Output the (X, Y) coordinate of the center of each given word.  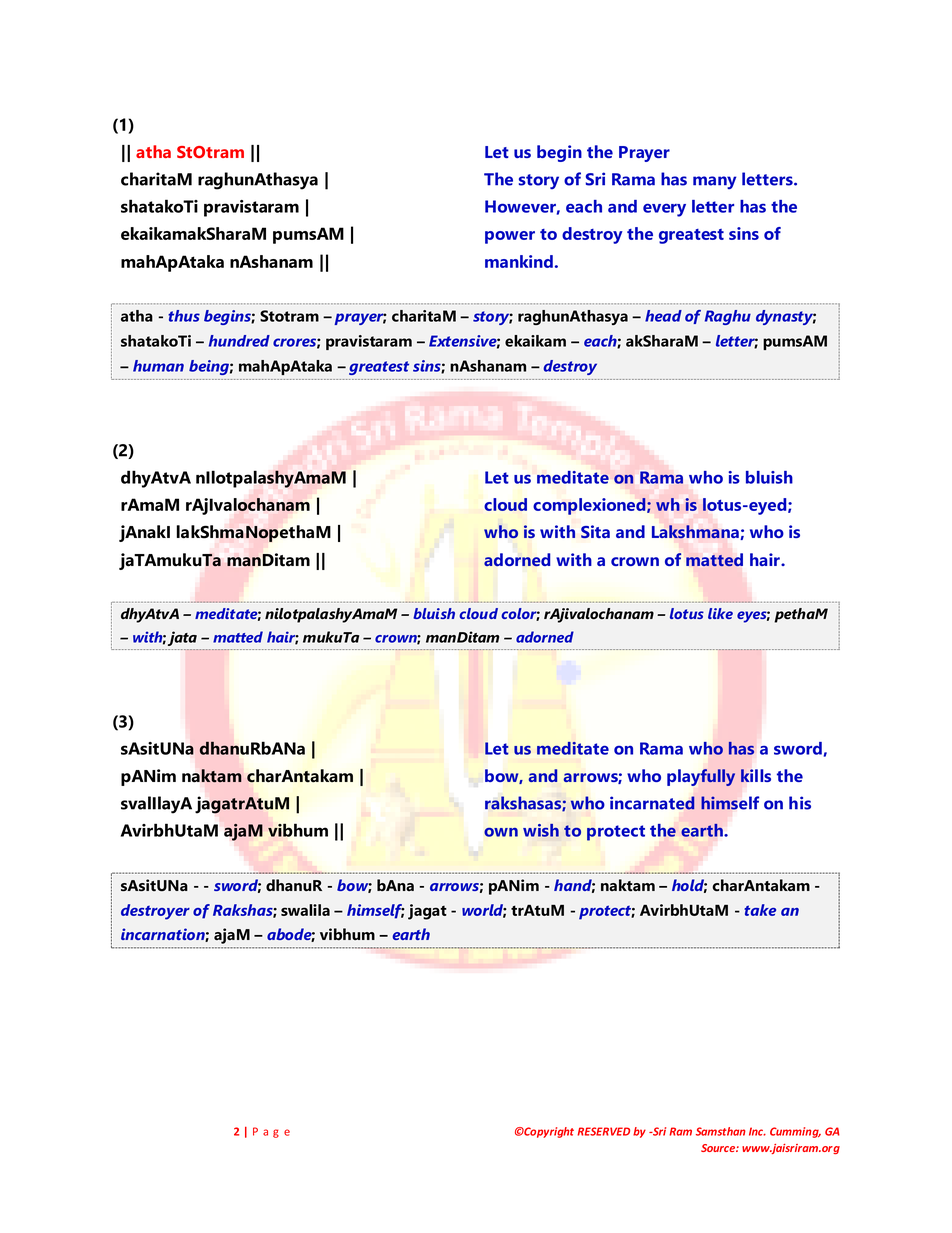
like (720, 613)
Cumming (795, 1132)
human (158, 366)
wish (541, 830)
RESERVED (603, 1131)
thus (184, 316)
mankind (519, 261)
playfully (701, 777)
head (663, 316)
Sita (595, 531)
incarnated (652, 803)
